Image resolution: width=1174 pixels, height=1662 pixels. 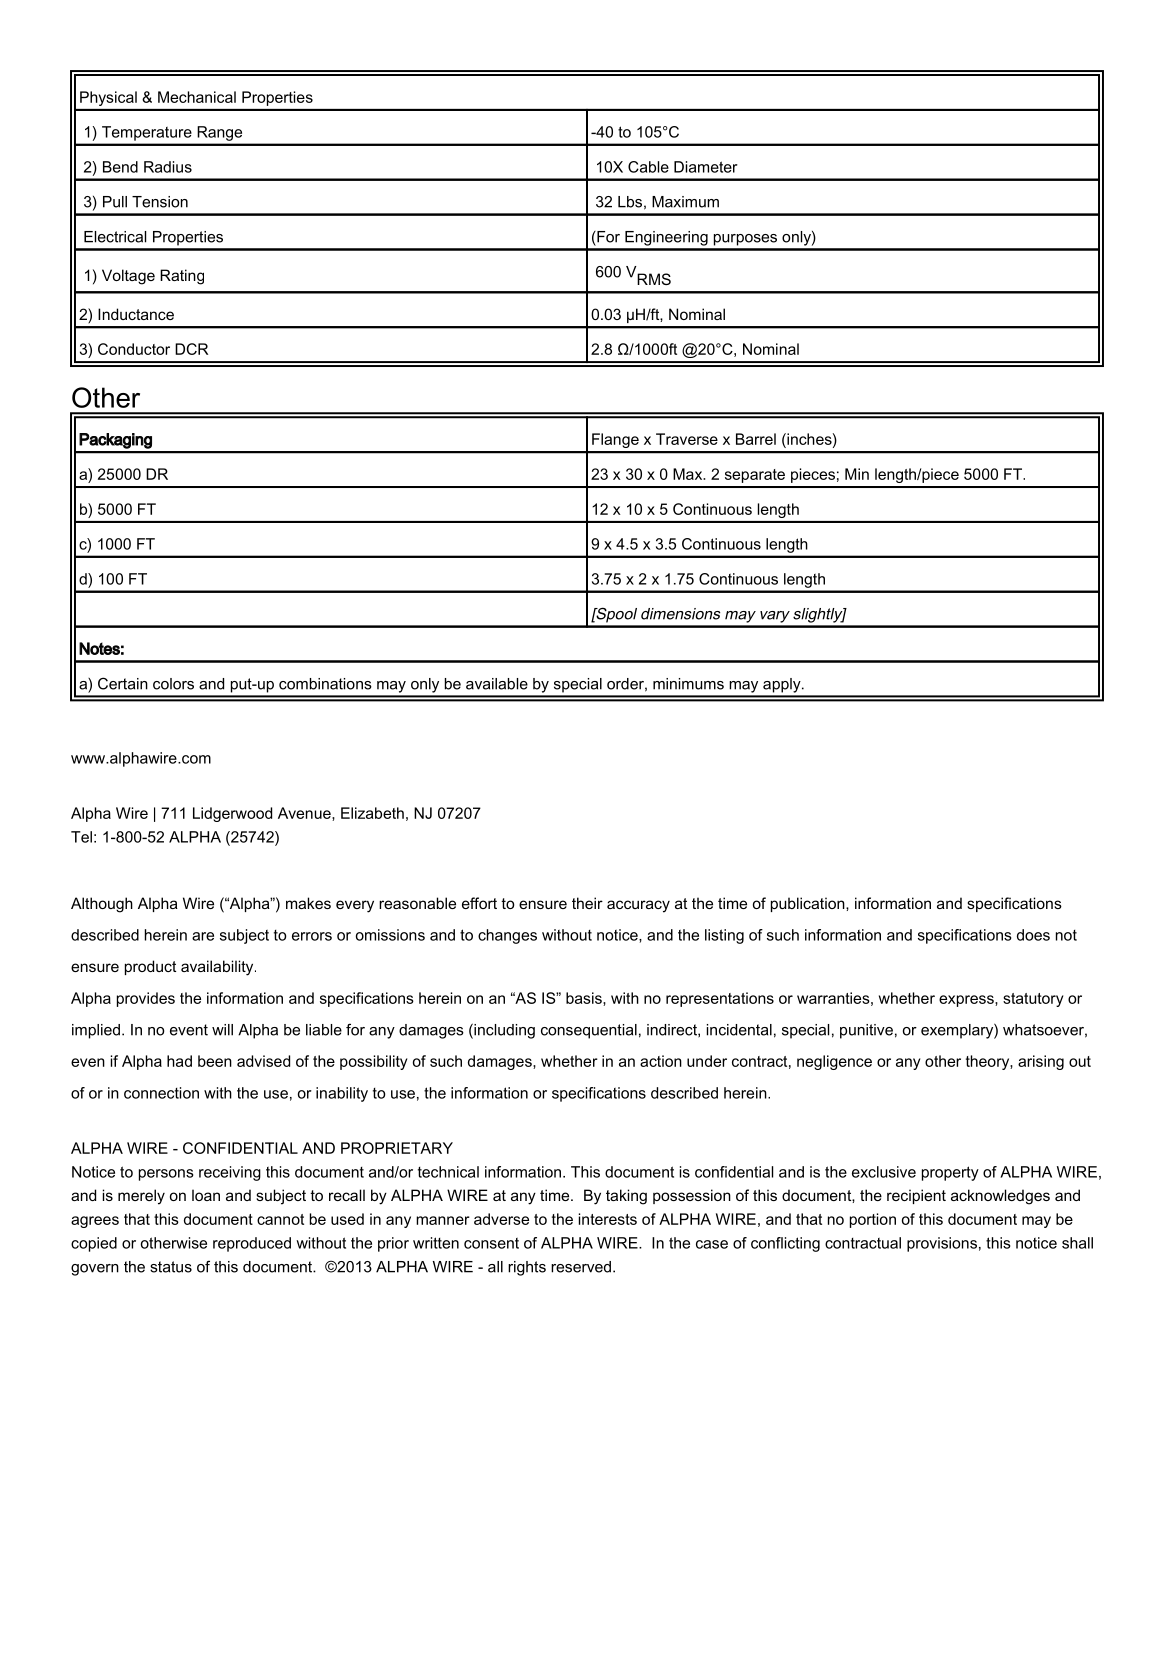 What do you see at coordinates (252, 1244) in the image?
I see `reproduced` at bounding box center [252, 1244].
